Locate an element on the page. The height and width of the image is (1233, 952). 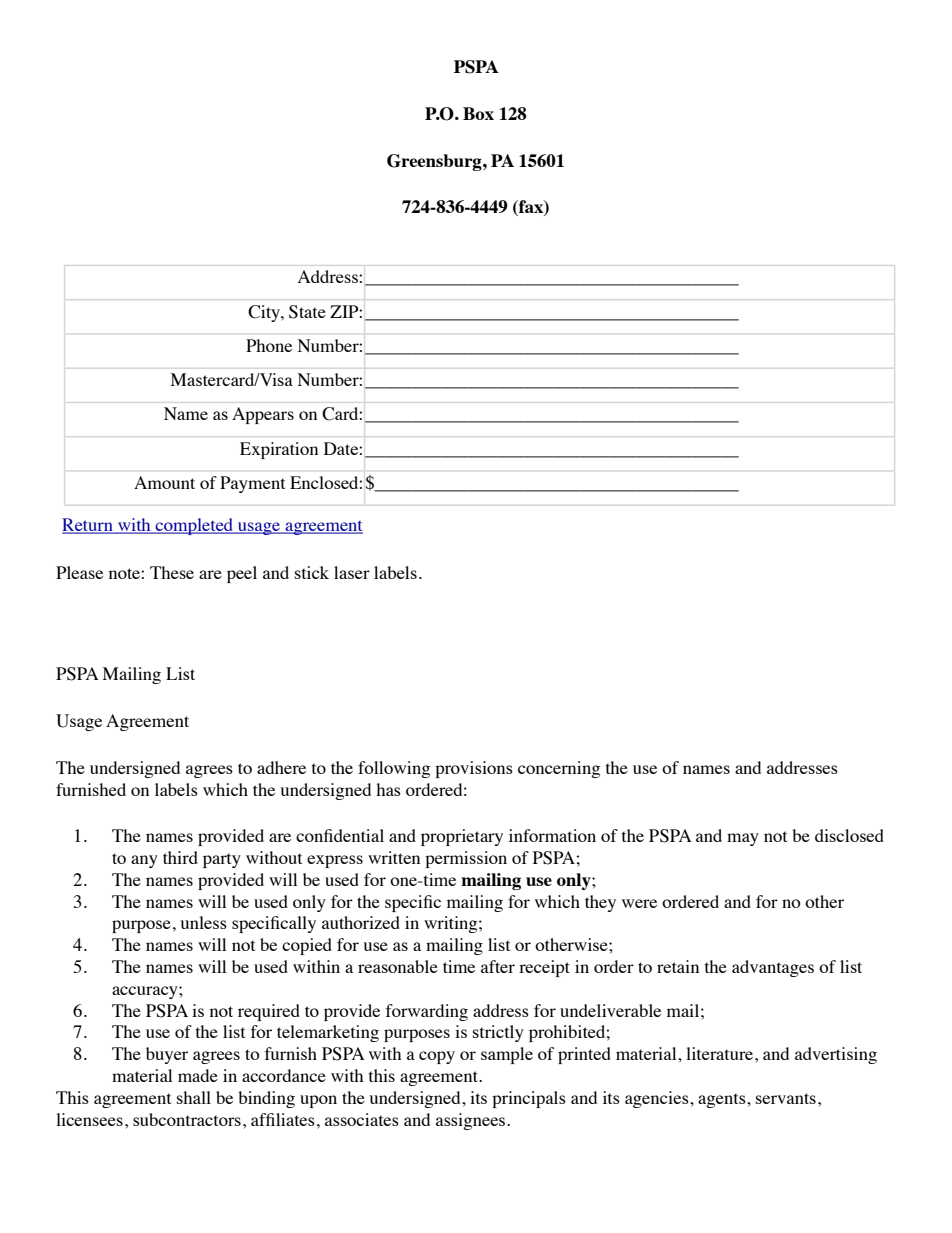
laser is located at coordinates (352, 572).
